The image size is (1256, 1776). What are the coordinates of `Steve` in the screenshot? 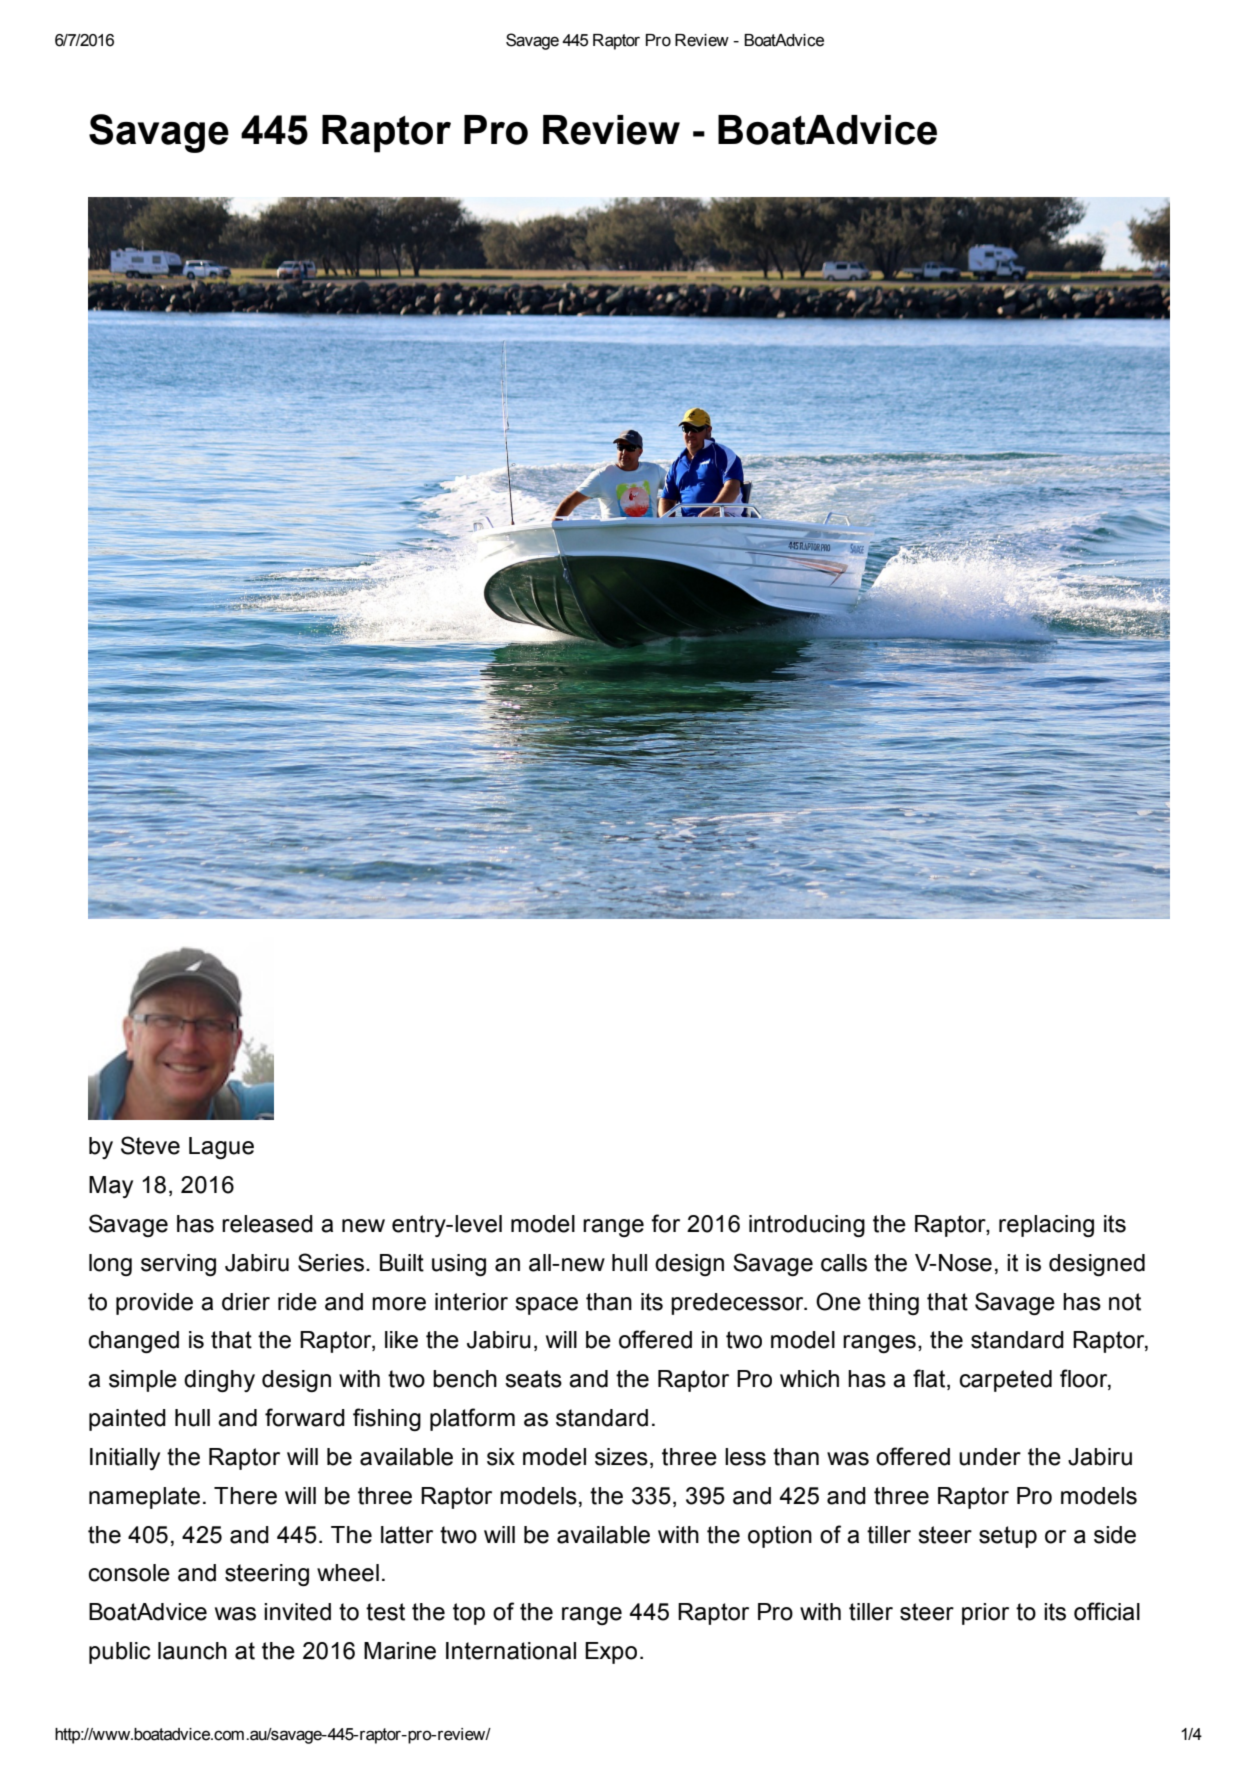 It's located at (150, 1145).
